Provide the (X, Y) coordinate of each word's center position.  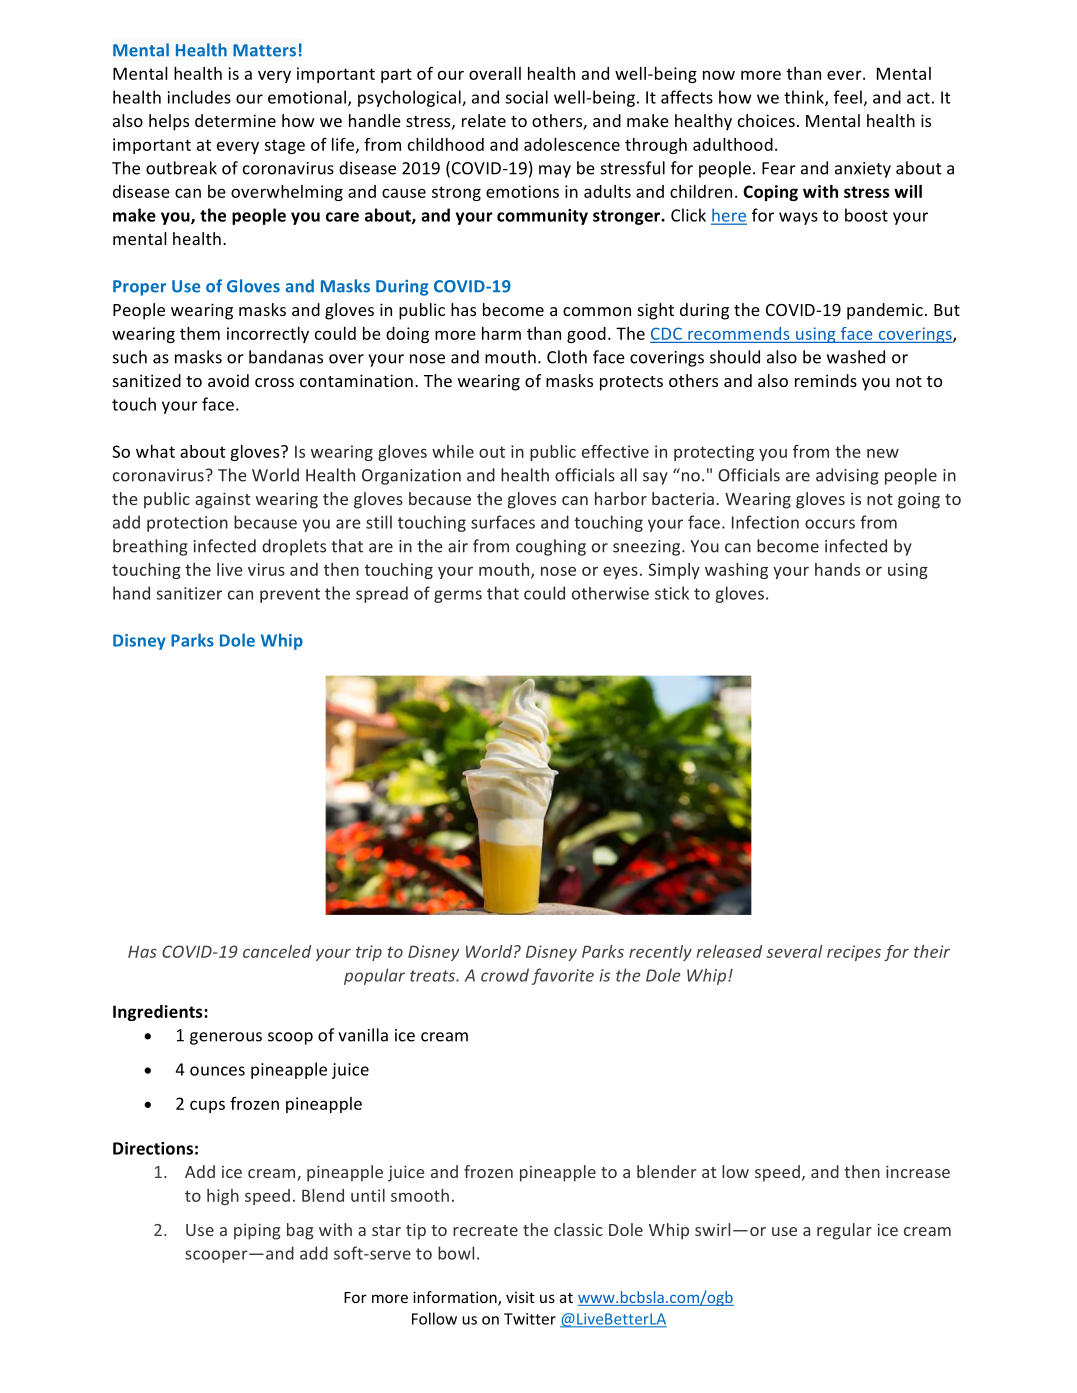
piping (257, 1231)
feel (848, 97)
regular (844, 1231)
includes (199, 97)
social (526, 97)
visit (520, 1297)
